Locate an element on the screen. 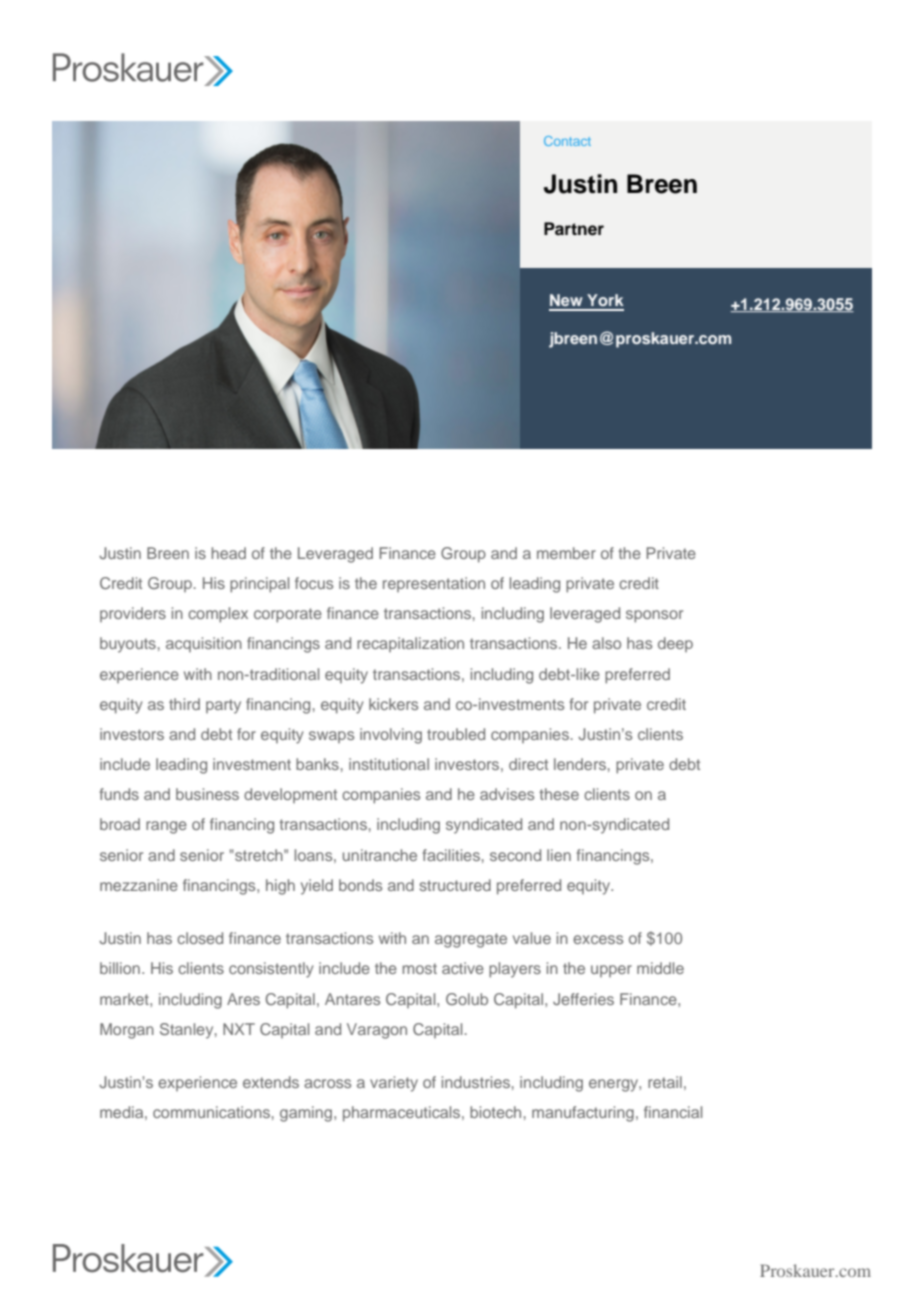  Contact is located at coordinates (567, 141).
